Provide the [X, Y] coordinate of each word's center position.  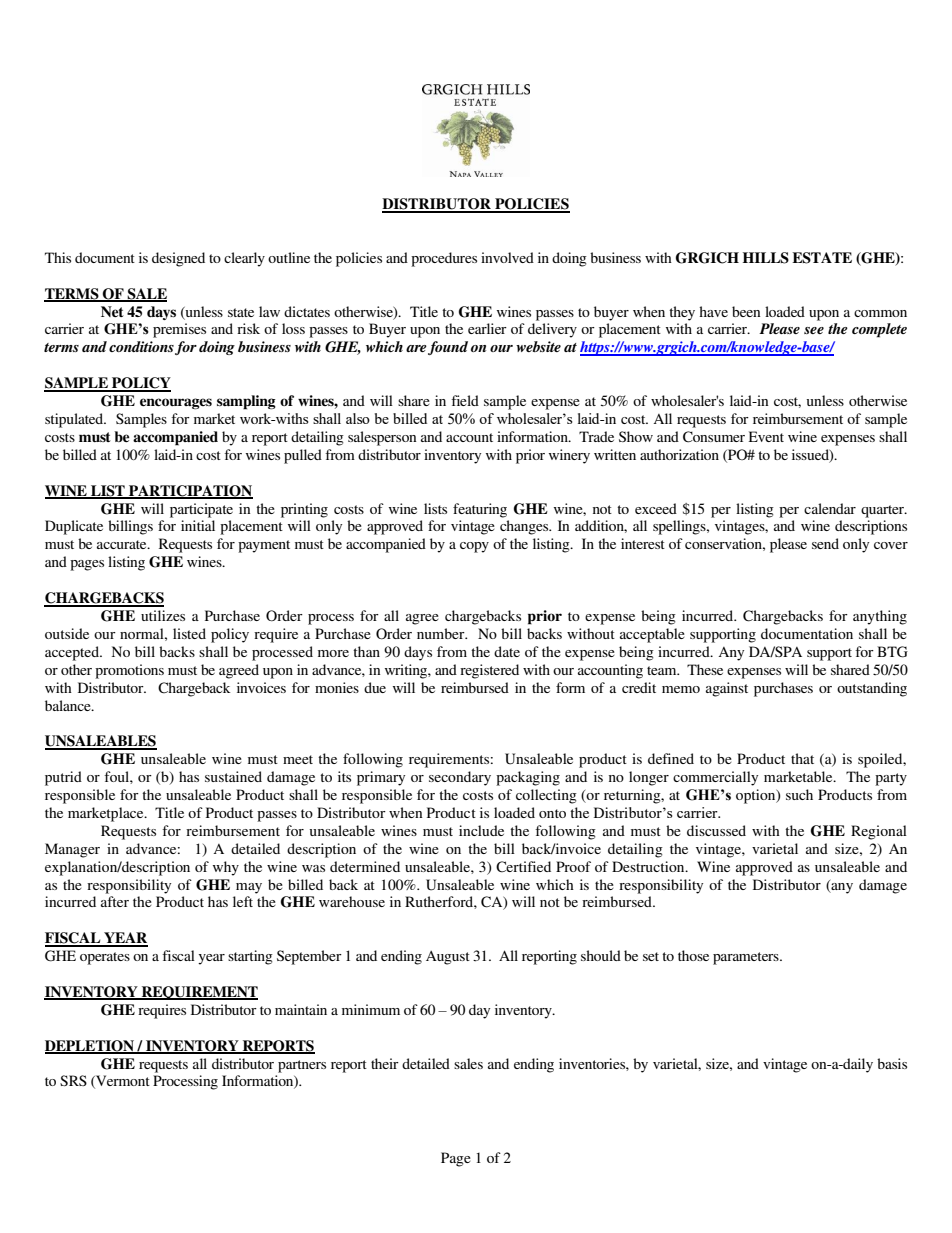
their [385, 1063]
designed [178, 259]
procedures [444, 259]
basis [892, 1063]
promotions [129, 671]
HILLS [766, 258]
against [727, 689]
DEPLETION [91, 1046]
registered [489, 671]
